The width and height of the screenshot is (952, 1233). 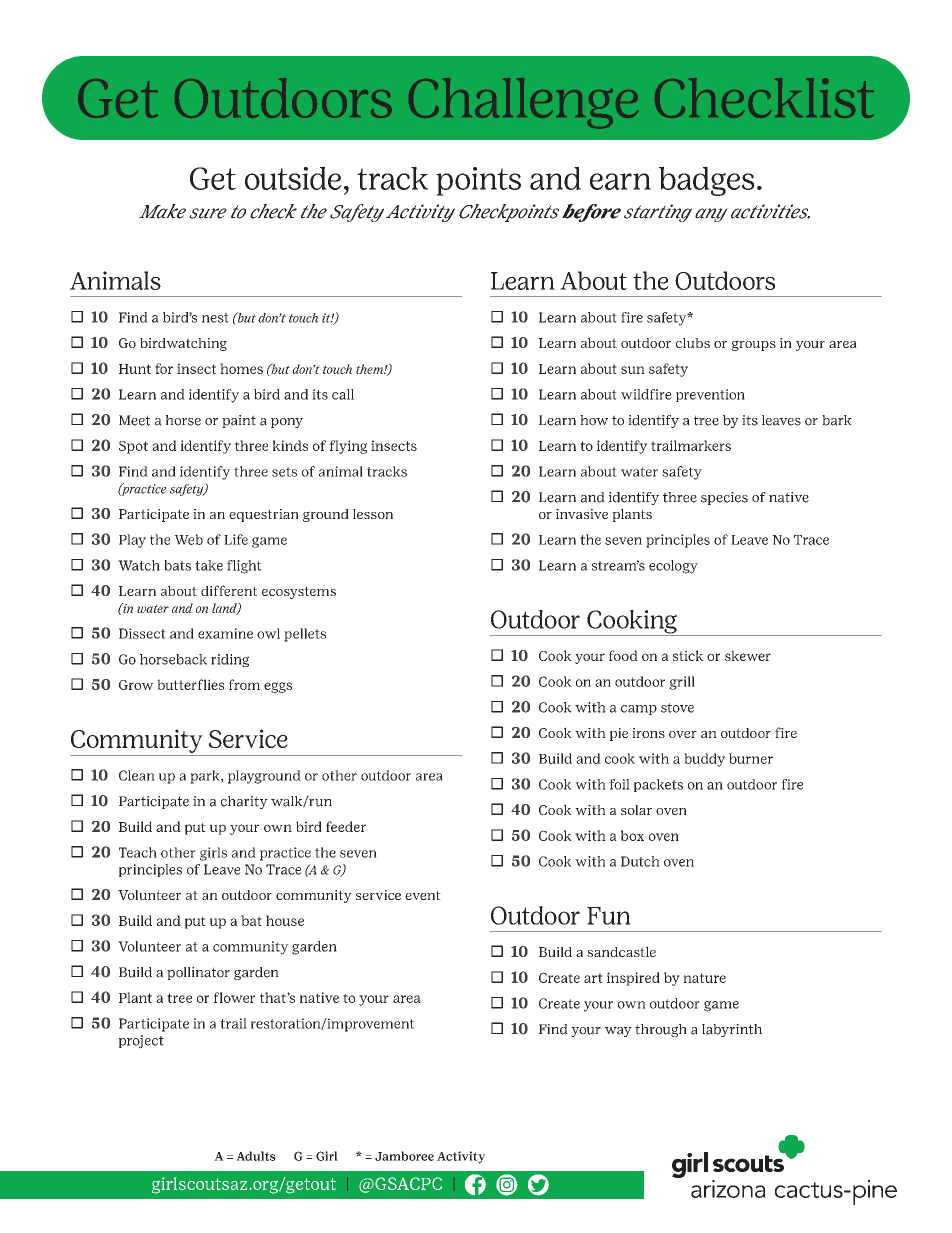 What do you see at coordinates (619, 784) in the screenshot?
I see `foil` at bounding box center [619, 784].
